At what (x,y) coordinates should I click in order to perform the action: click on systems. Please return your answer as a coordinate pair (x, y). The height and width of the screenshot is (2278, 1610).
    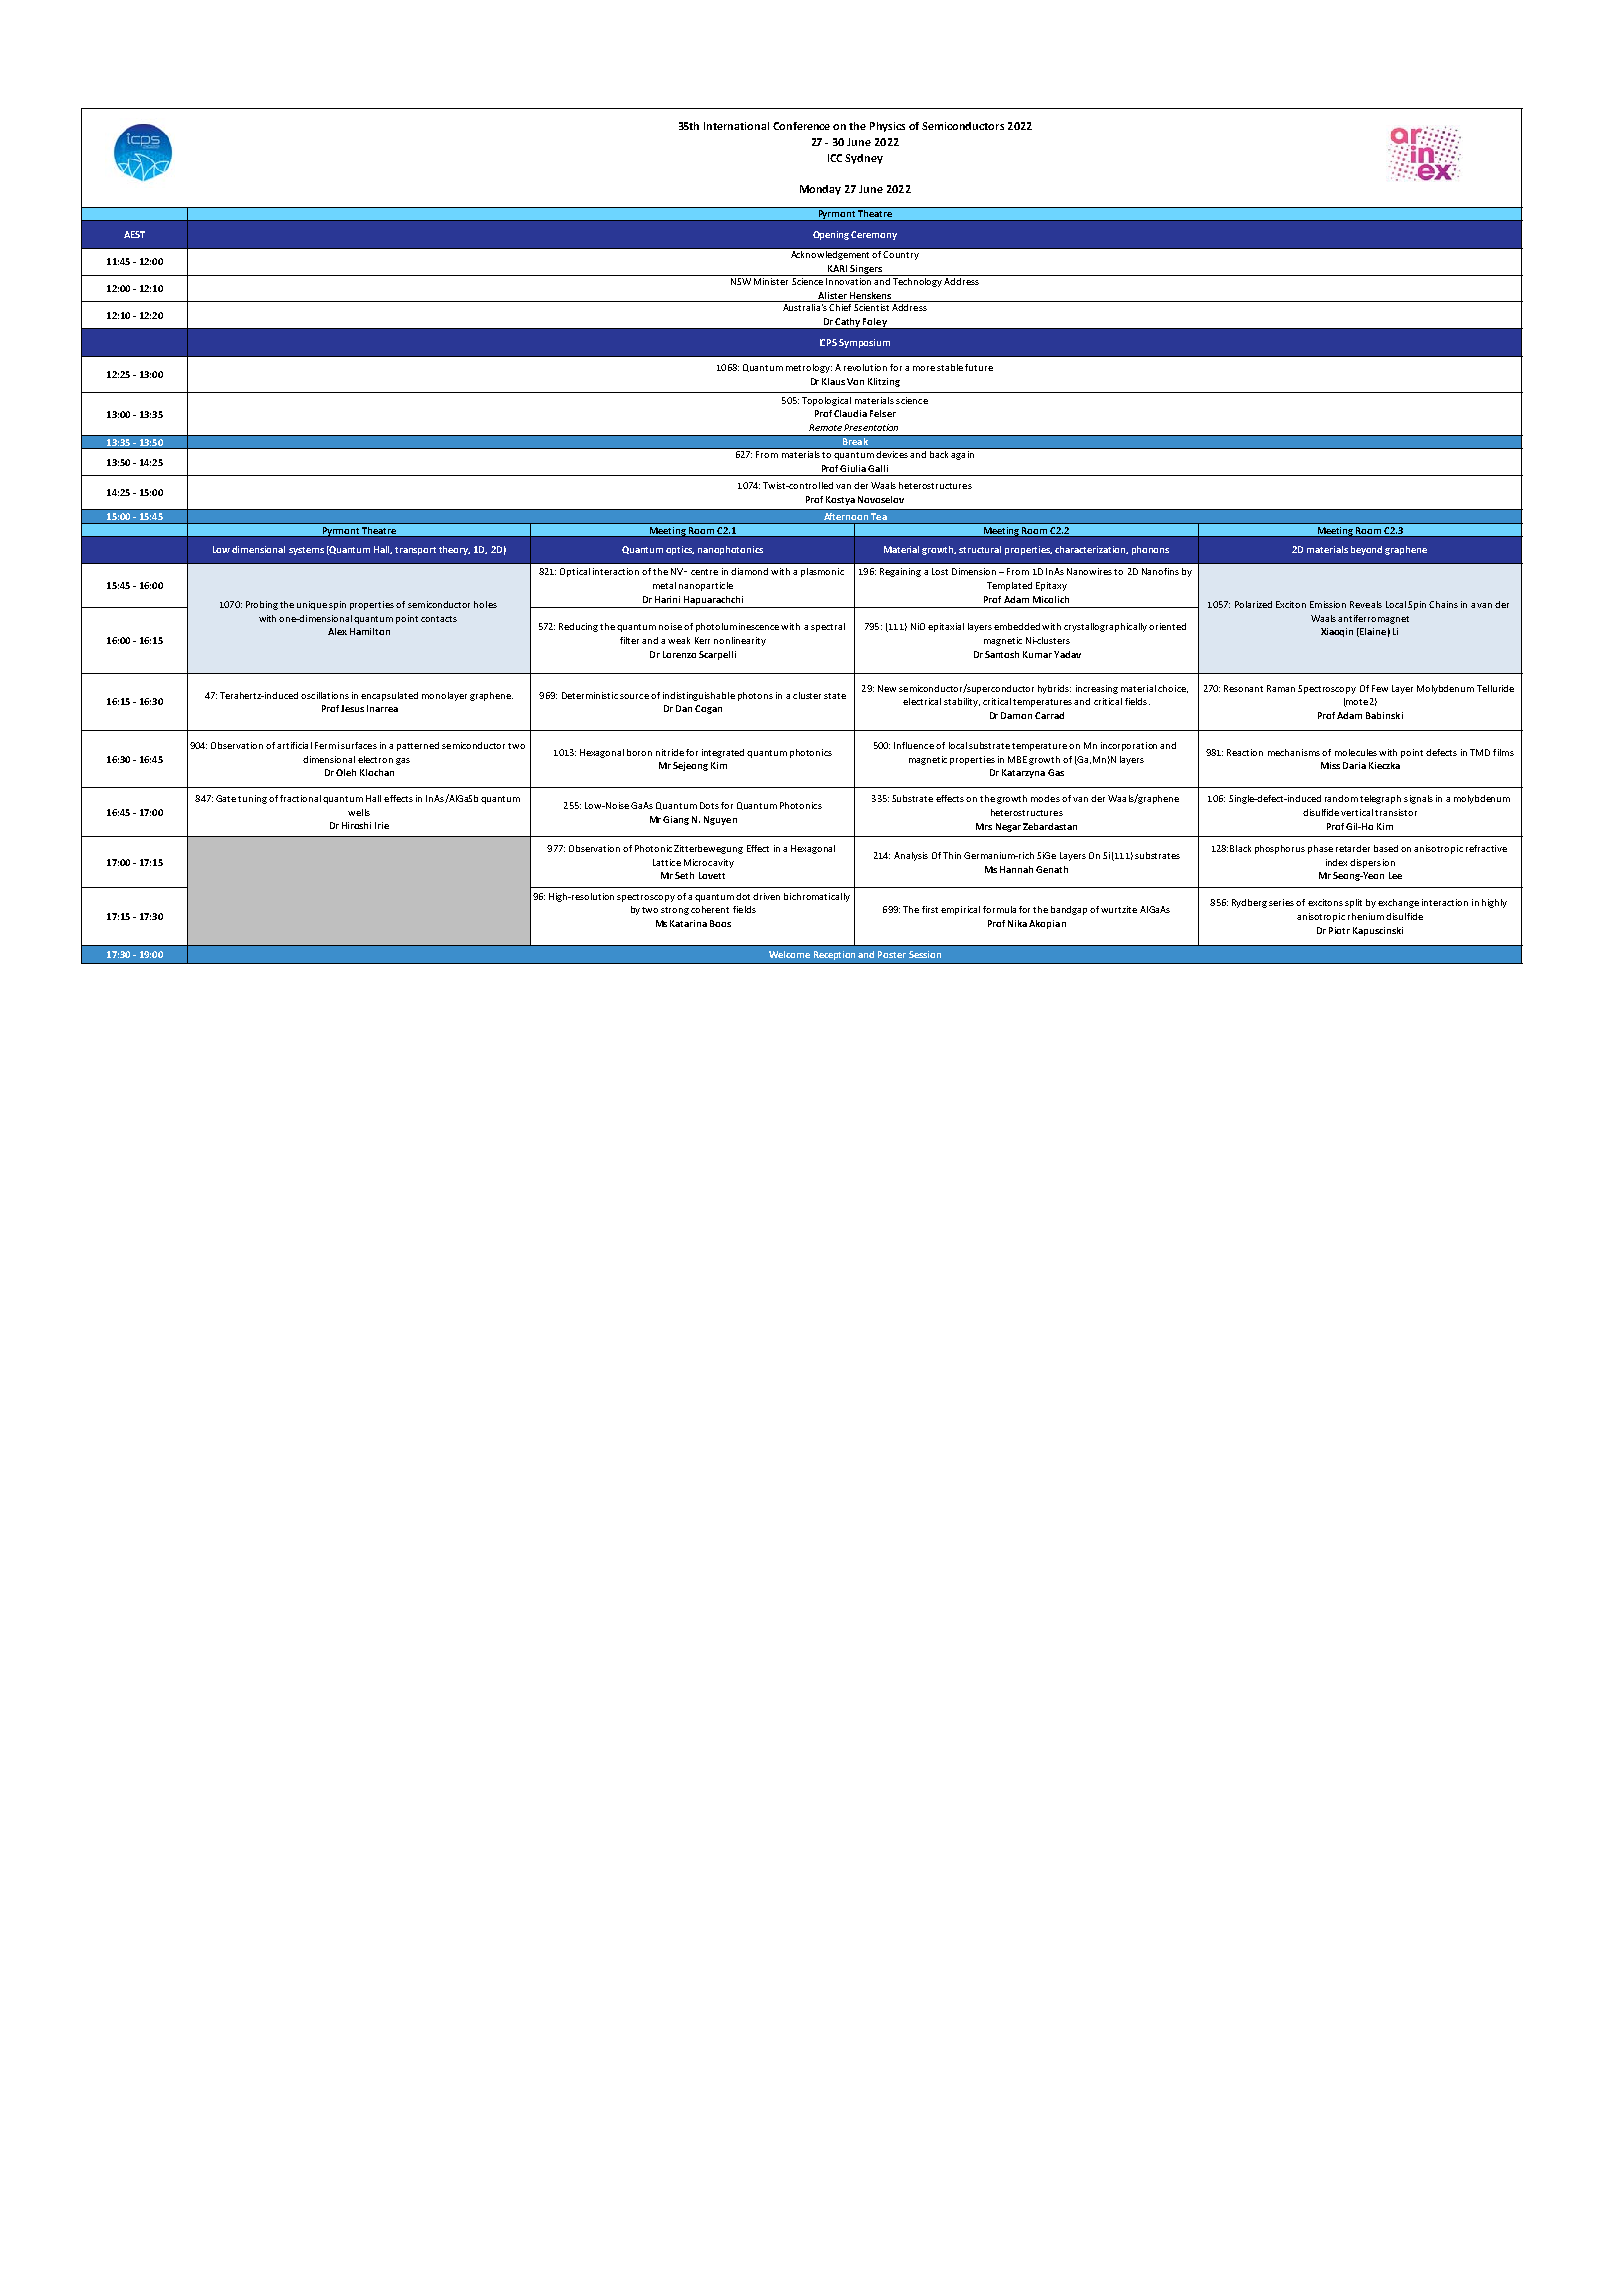
    Looking at the image, I should click on (306, 551).
